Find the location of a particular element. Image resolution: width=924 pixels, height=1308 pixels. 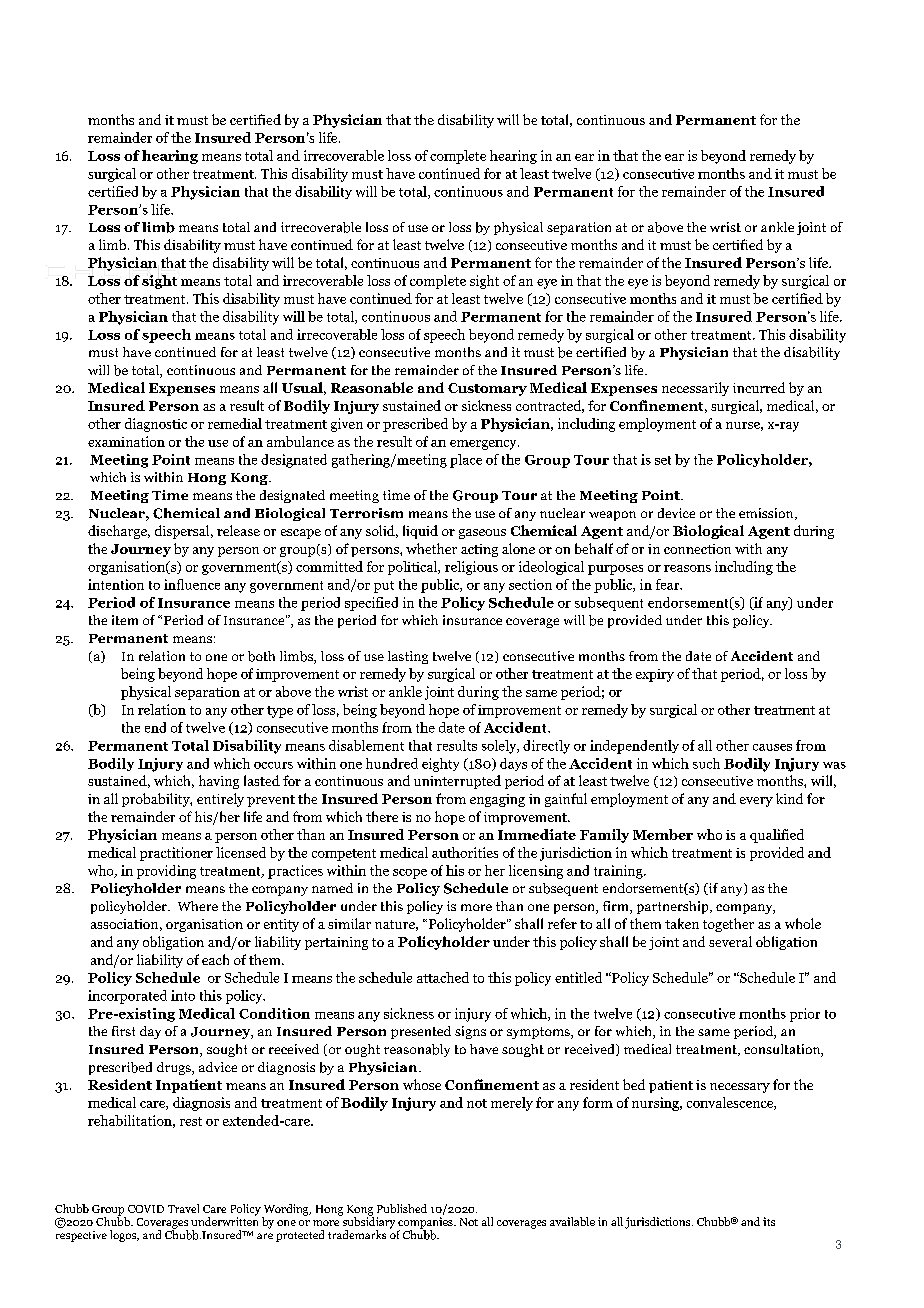

Customary is located at coordinates (487, 389).
